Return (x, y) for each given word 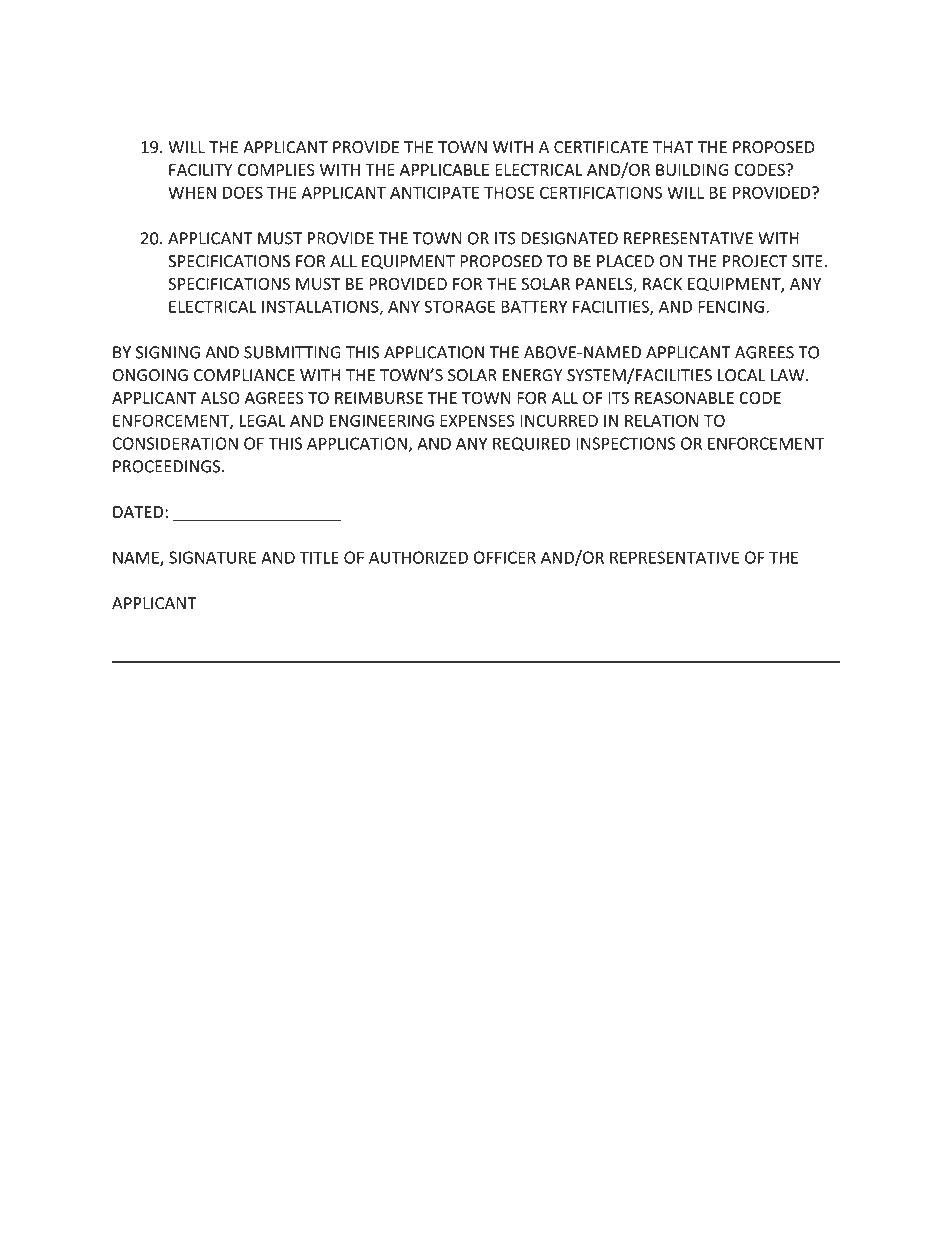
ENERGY (533, 375)
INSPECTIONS (626, 443)
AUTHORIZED (418, 557)
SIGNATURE (212, 557)
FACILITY (201, 170)
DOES (243, 192)
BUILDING (692, 170)
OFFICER (505, 557)
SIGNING (168, 352)
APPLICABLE (444, 170)
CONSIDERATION (175, 443)
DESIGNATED (569, 238)
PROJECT (755, 261)
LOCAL (742, 375)
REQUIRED (531, 444)
